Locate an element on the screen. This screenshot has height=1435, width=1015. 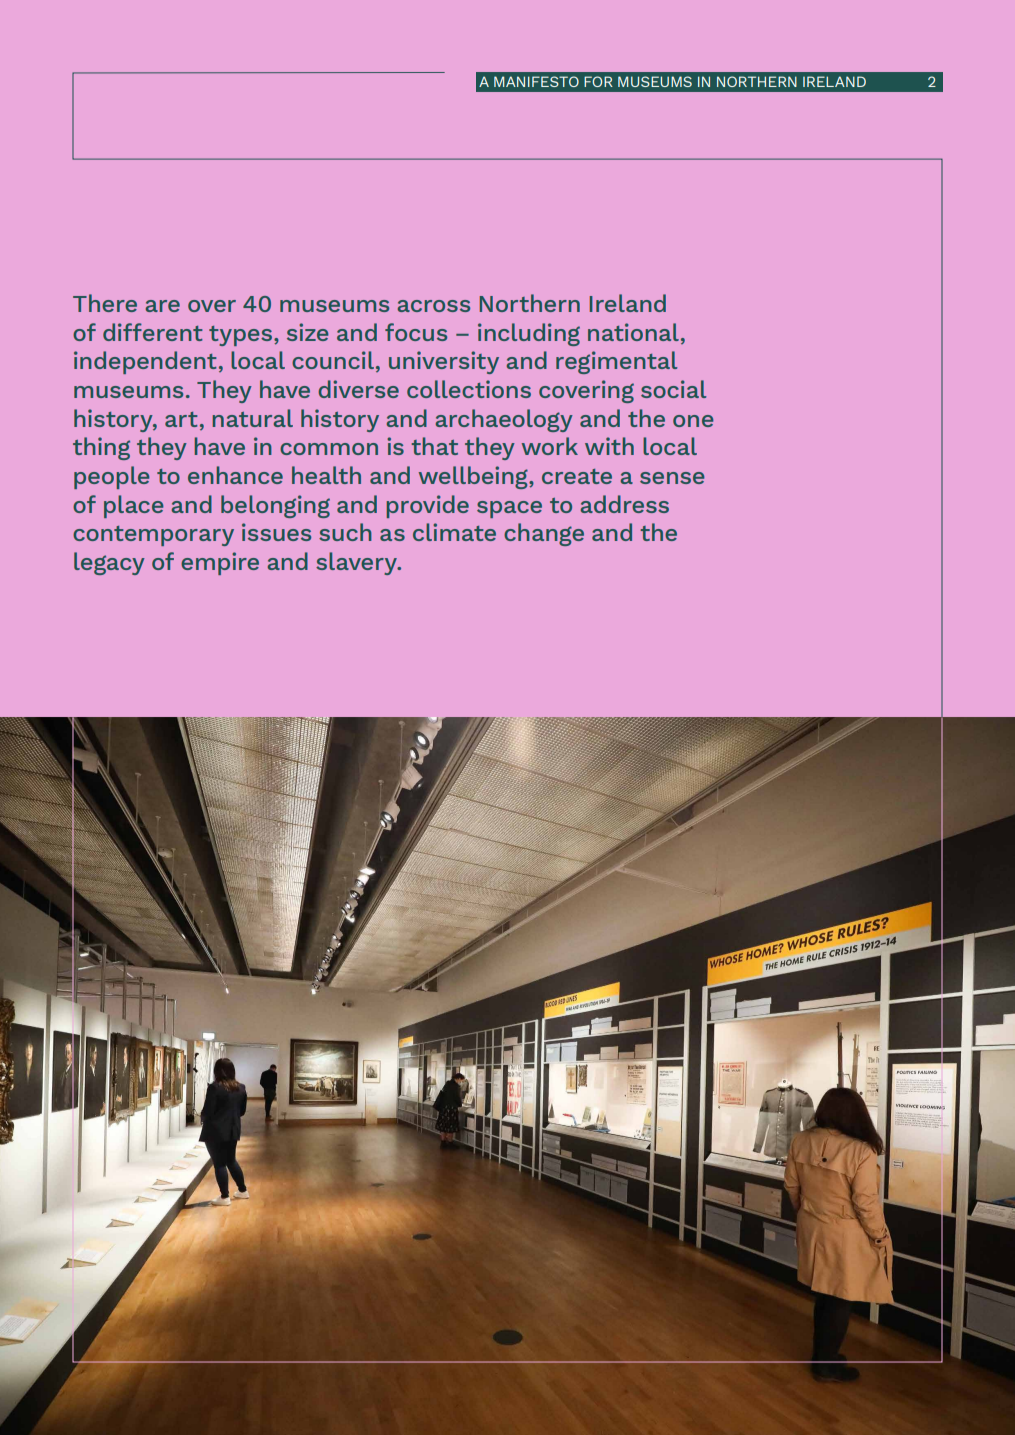
are is located at coordinates (163, 306).
